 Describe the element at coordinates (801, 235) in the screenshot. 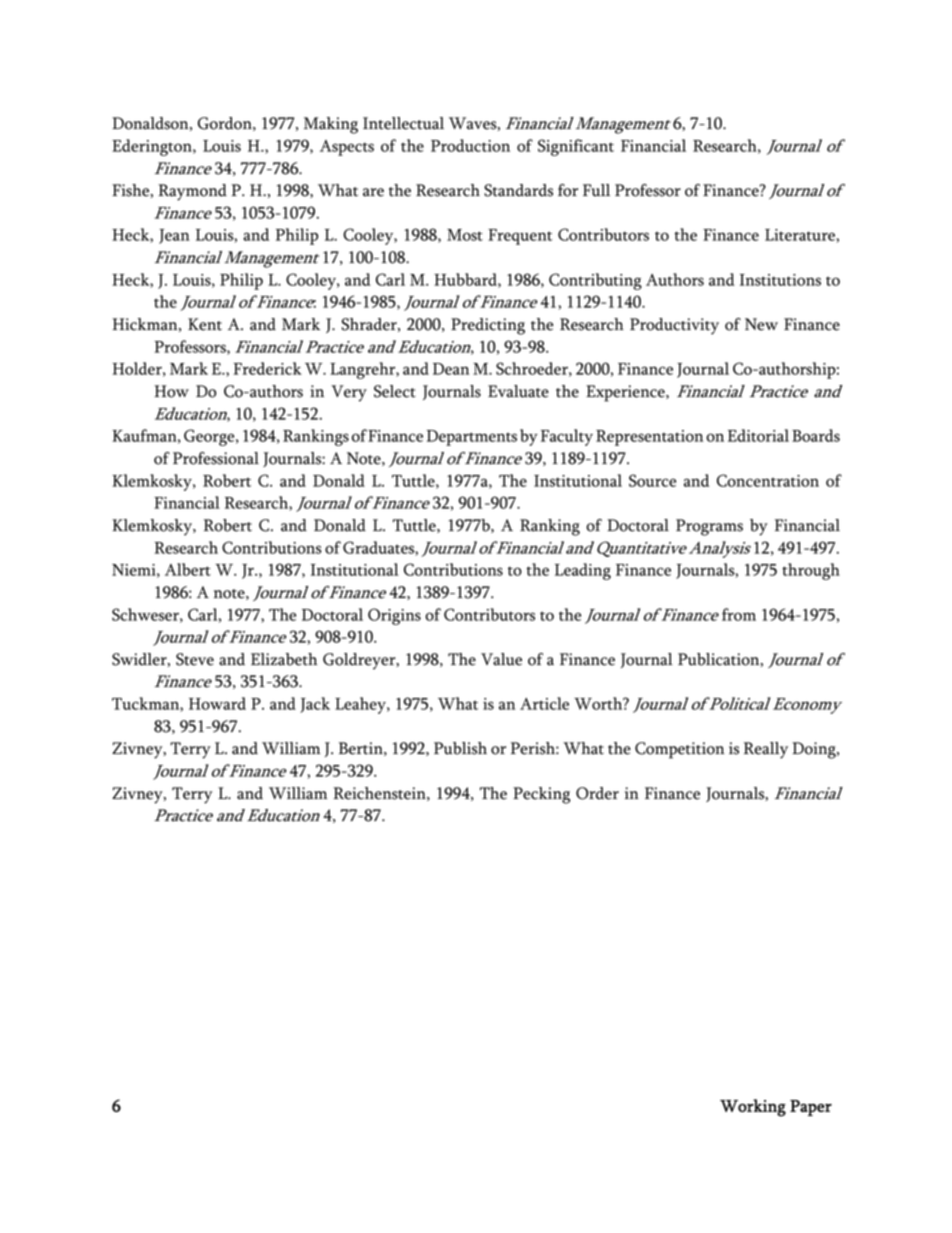

I see `Literature` at that location.
